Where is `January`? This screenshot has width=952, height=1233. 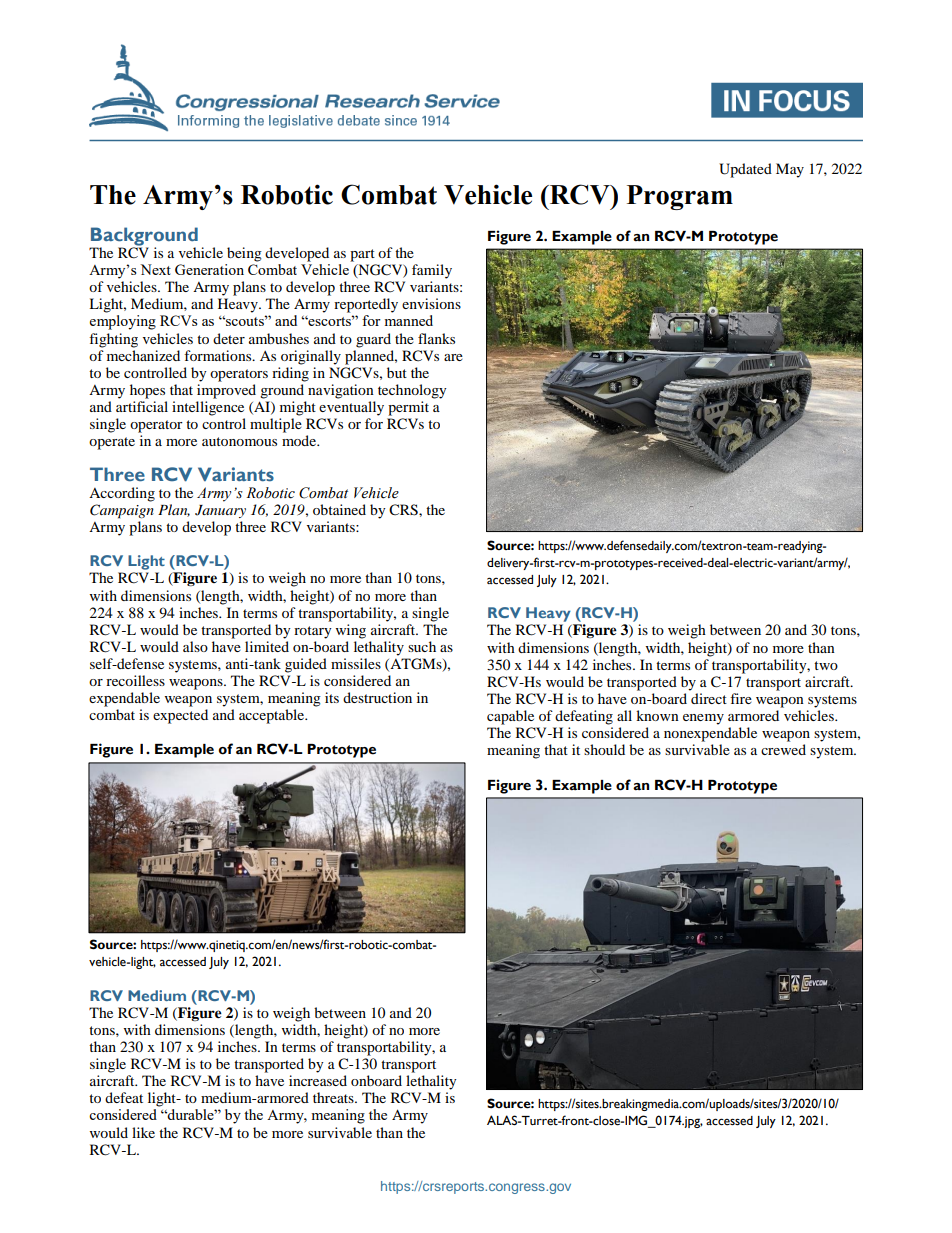 January is located at coordinates (220, 511).
